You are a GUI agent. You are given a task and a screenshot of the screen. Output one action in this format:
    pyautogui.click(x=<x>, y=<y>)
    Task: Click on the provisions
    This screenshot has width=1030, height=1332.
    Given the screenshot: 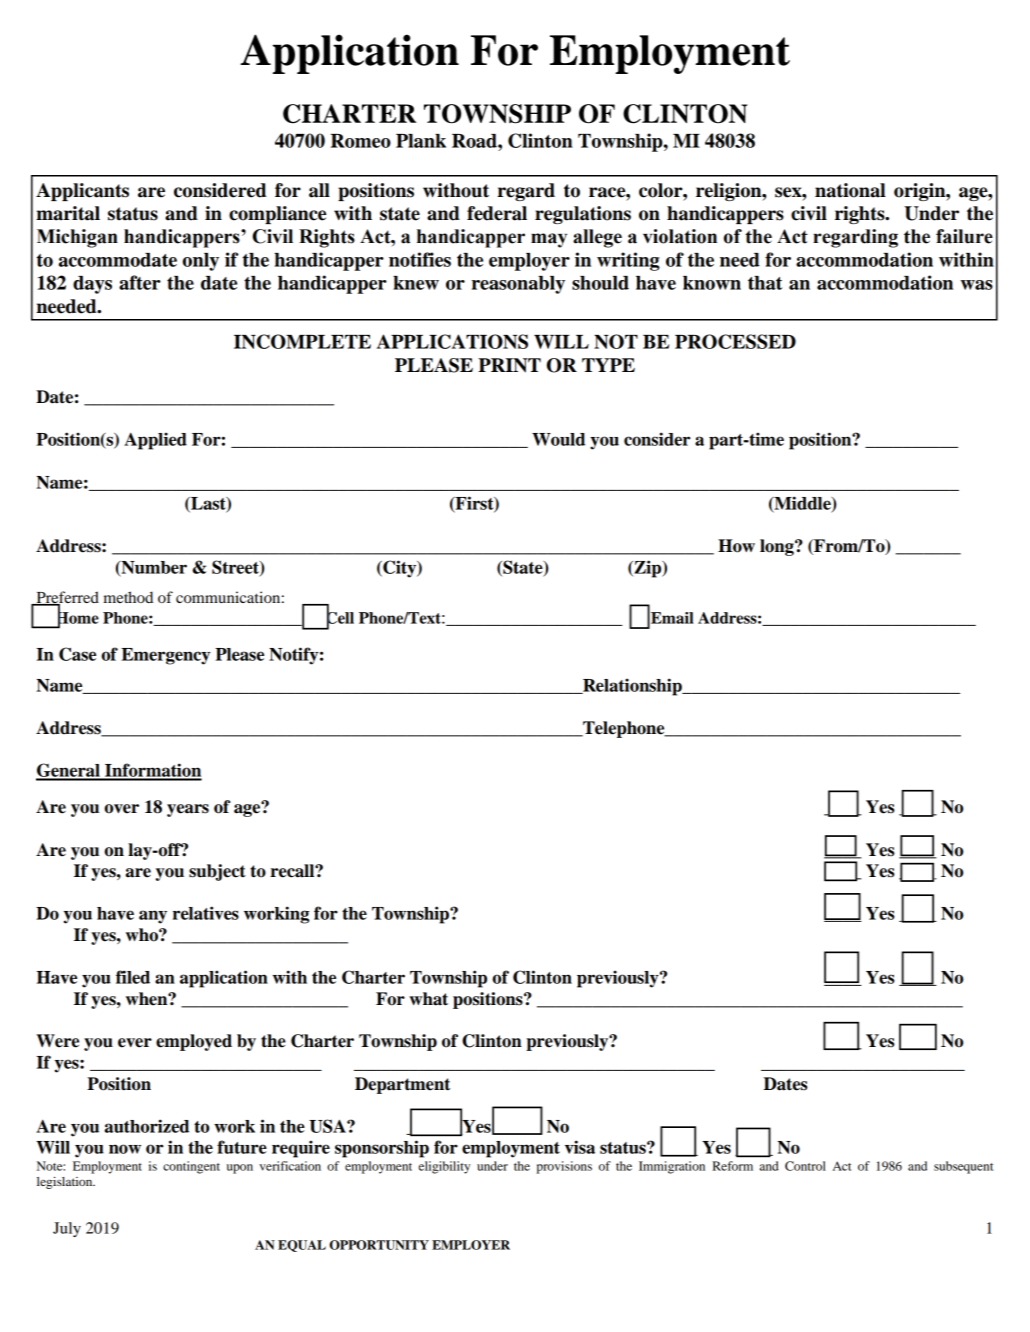 What is the action you would take?
    pyautogui.click(x=564, y=1167)
